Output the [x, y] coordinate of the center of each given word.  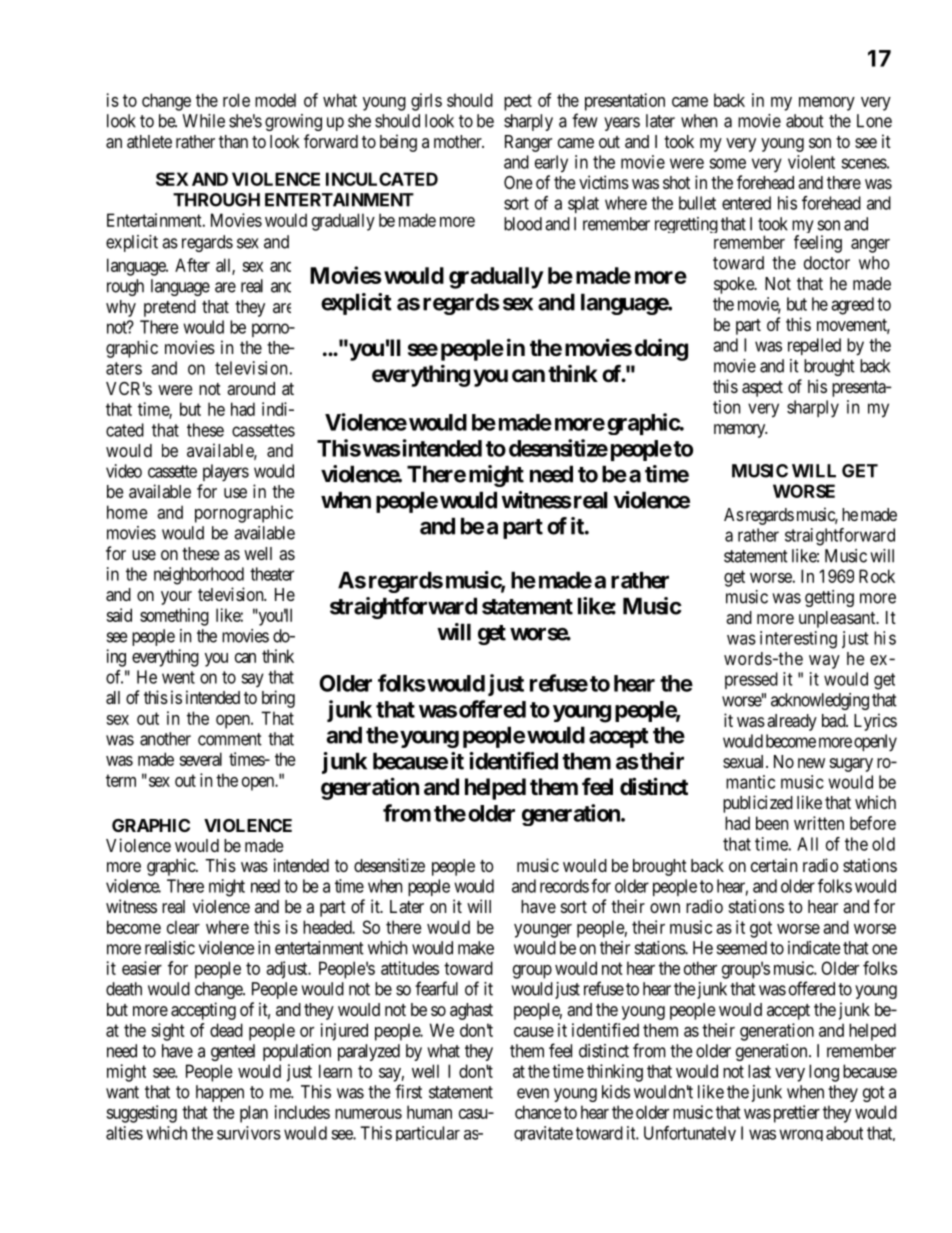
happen [220, 1093]
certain [774, 865]
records [564, 886]
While [203, 121]
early [551, 164]
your [176, 598]
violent [811, 162]
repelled [814, 346]
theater [272, 574]
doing [661, 350]
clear [183, 927]
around [251, 388]
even [533, 1093]
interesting [798, 640]
